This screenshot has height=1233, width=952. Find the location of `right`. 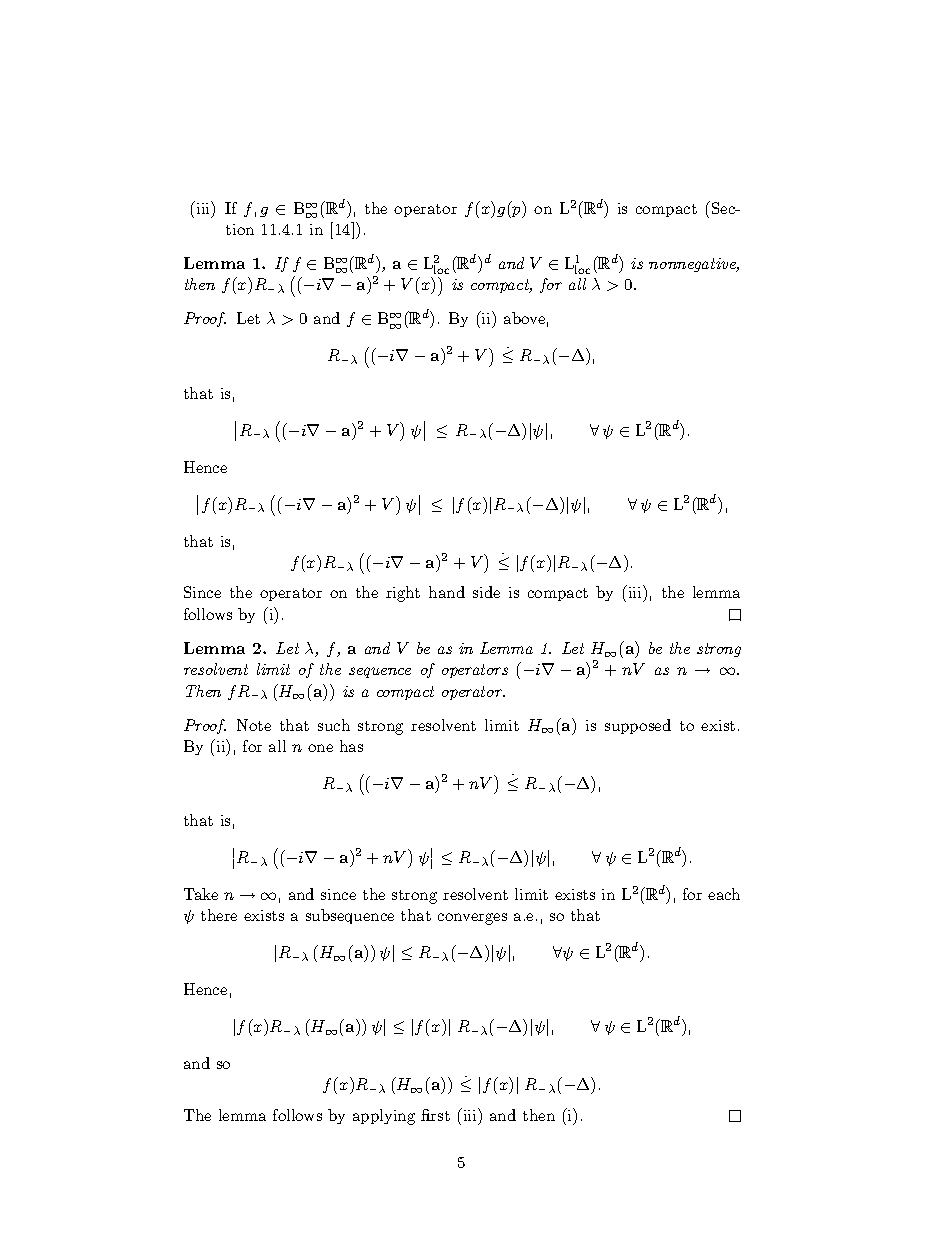

right is located at coordinates (403, 594).
